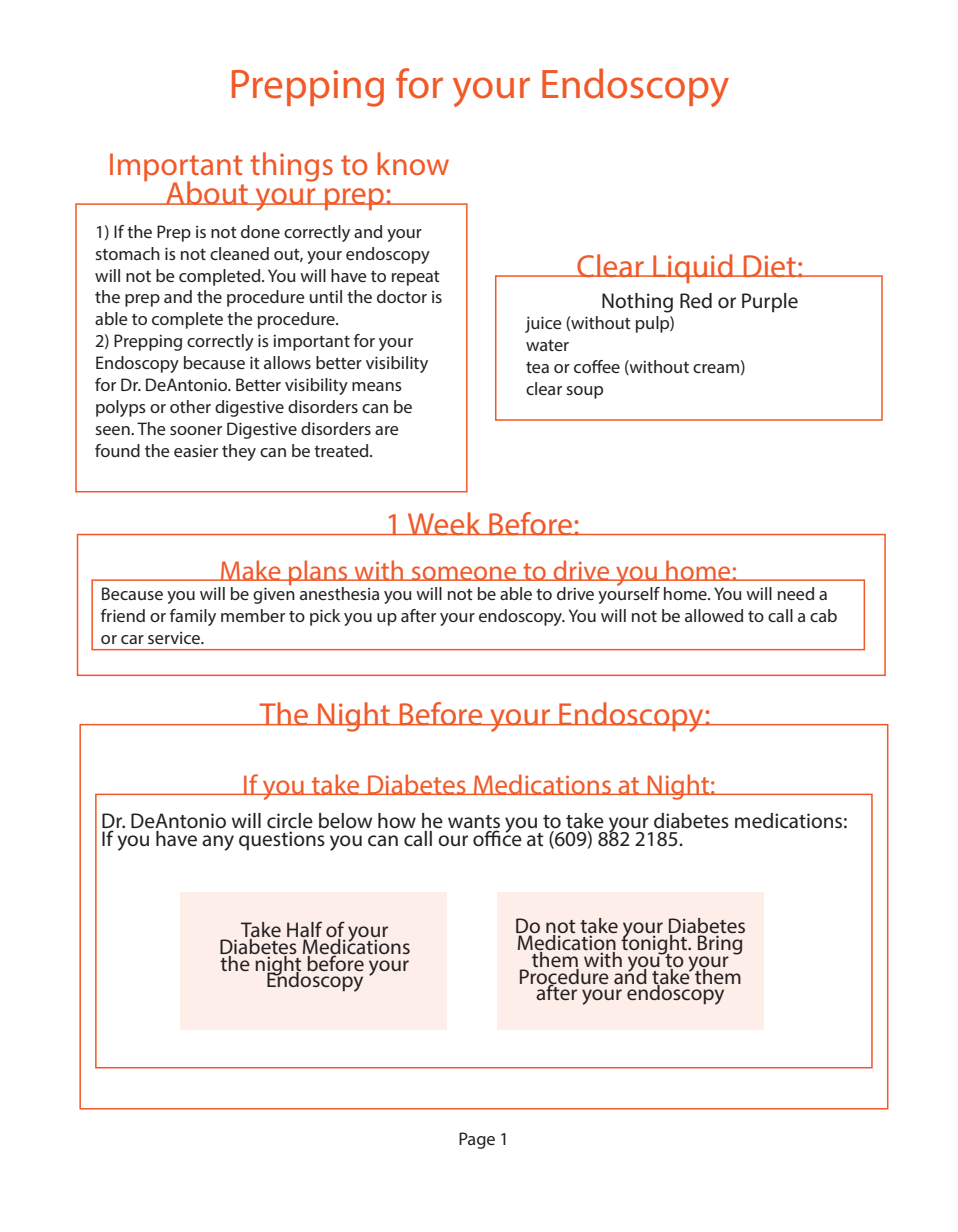 Image resolution: width=958 pixels, height=1232 pixels. What do you see at coordinates (714, 615) in the image?
I see `allowed` at bounding box center [714, 615].
